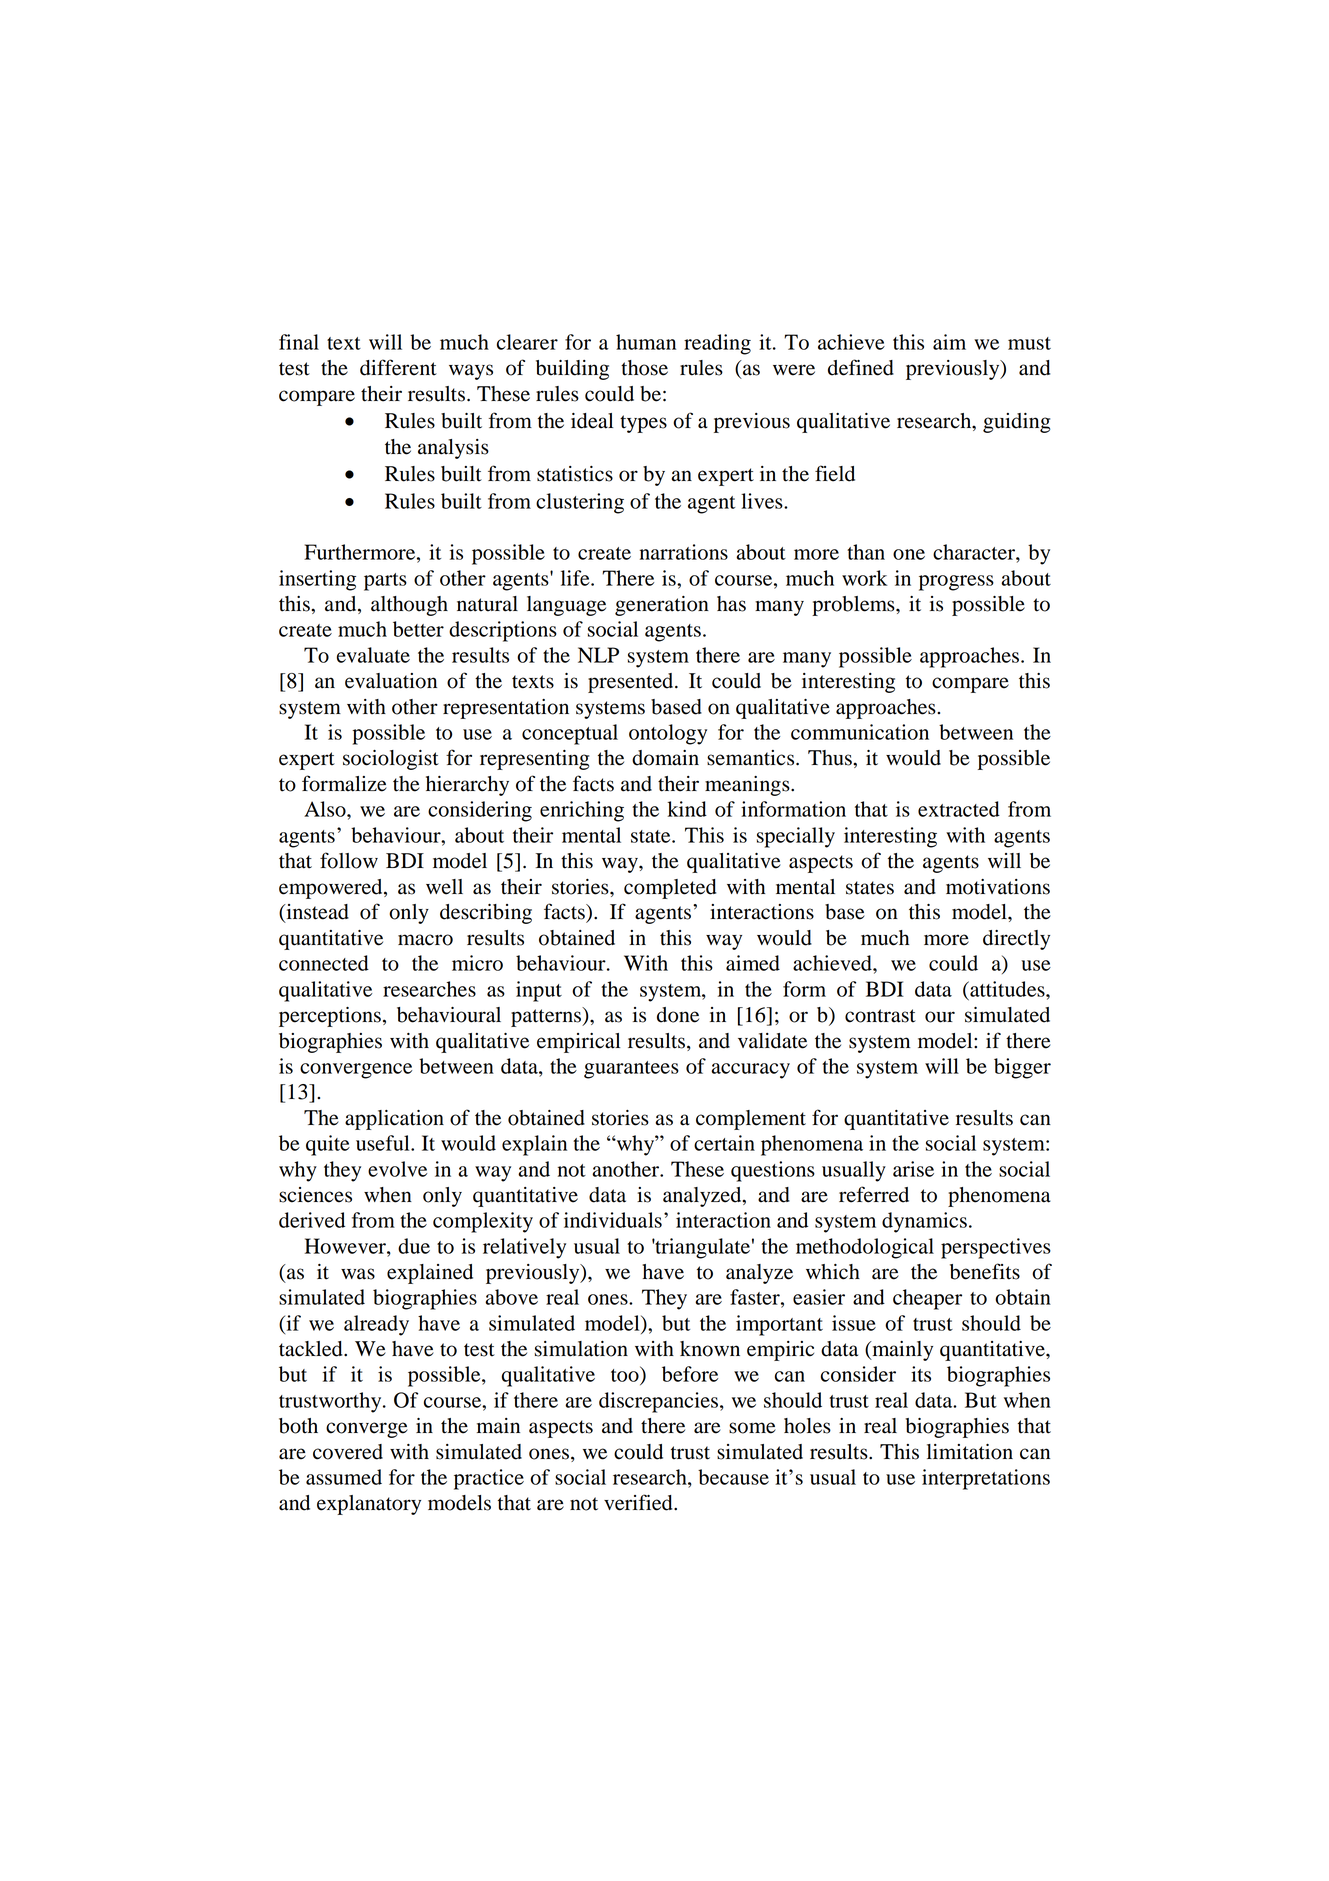  Describe the element at coordinates (861, 367) in the screenshot. I see `defined` at that location.
